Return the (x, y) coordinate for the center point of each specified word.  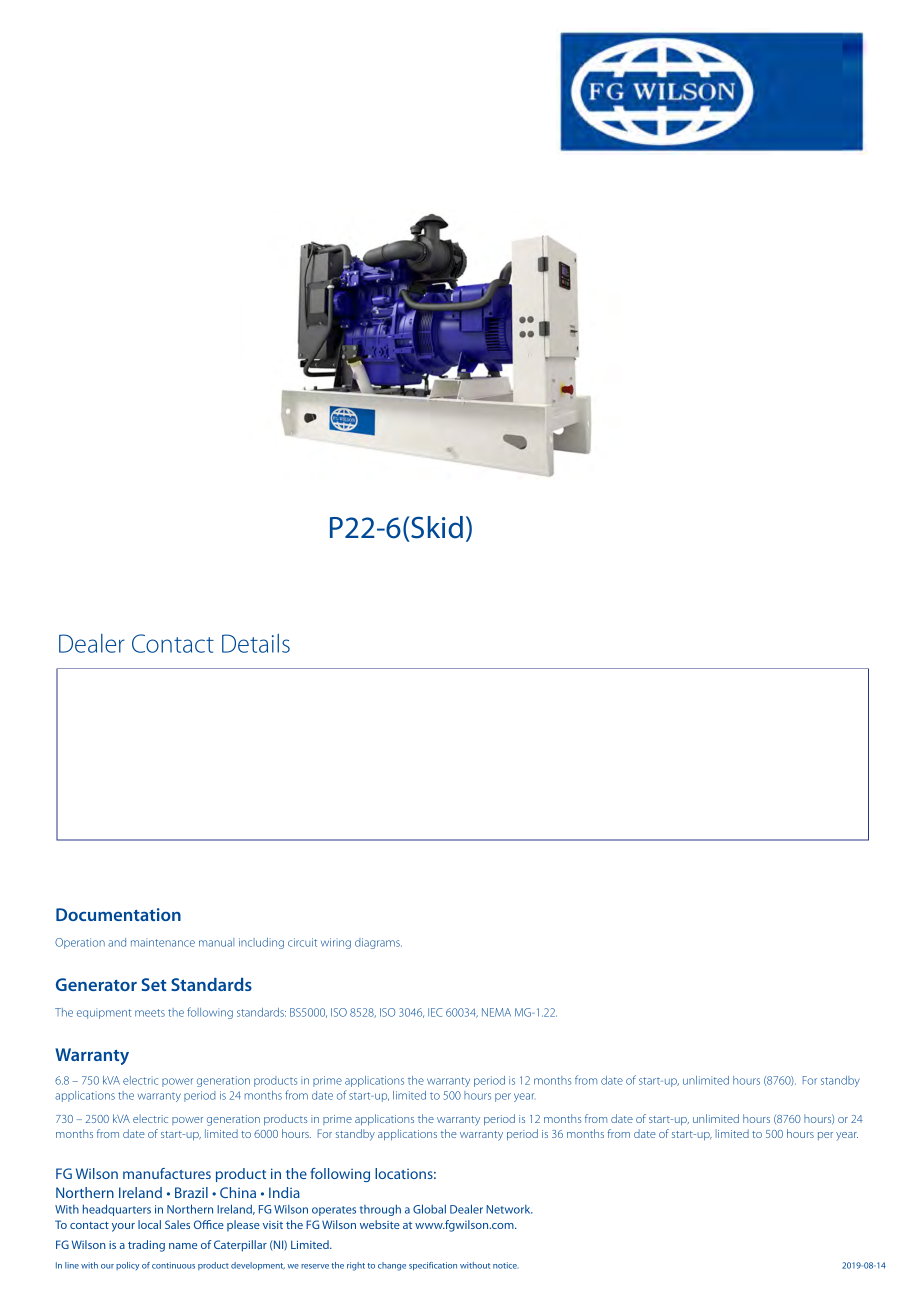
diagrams (378, 943)
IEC (435, 1012)
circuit (302, 942)
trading (146, 1246)
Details (256, 643)
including (261, 943)
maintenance (163, 942)
